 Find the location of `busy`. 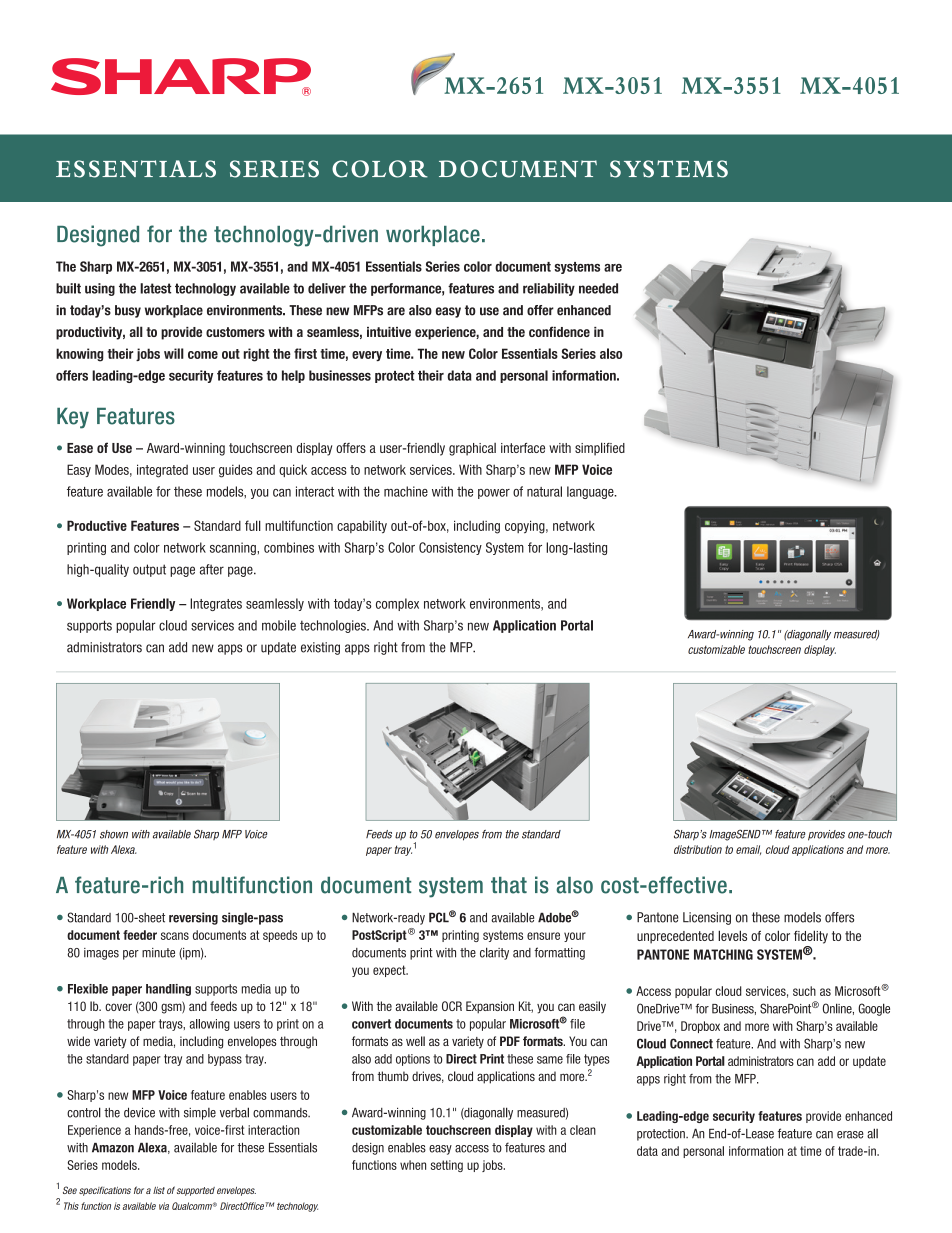

busy is located at coordinates (128, 311).
